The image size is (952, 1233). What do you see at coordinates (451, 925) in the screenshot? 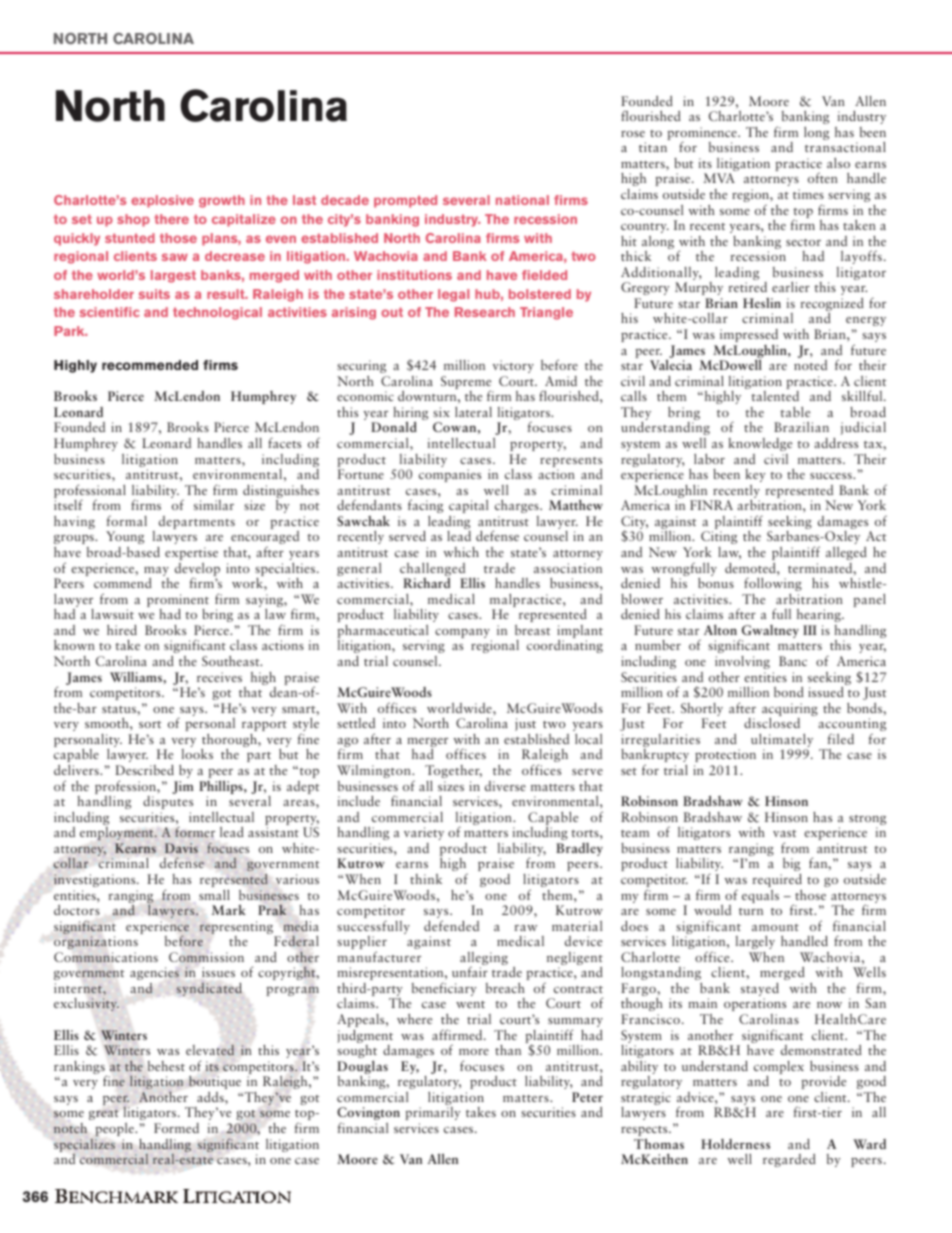
I see `defended` at bounding box center [451, 925].
